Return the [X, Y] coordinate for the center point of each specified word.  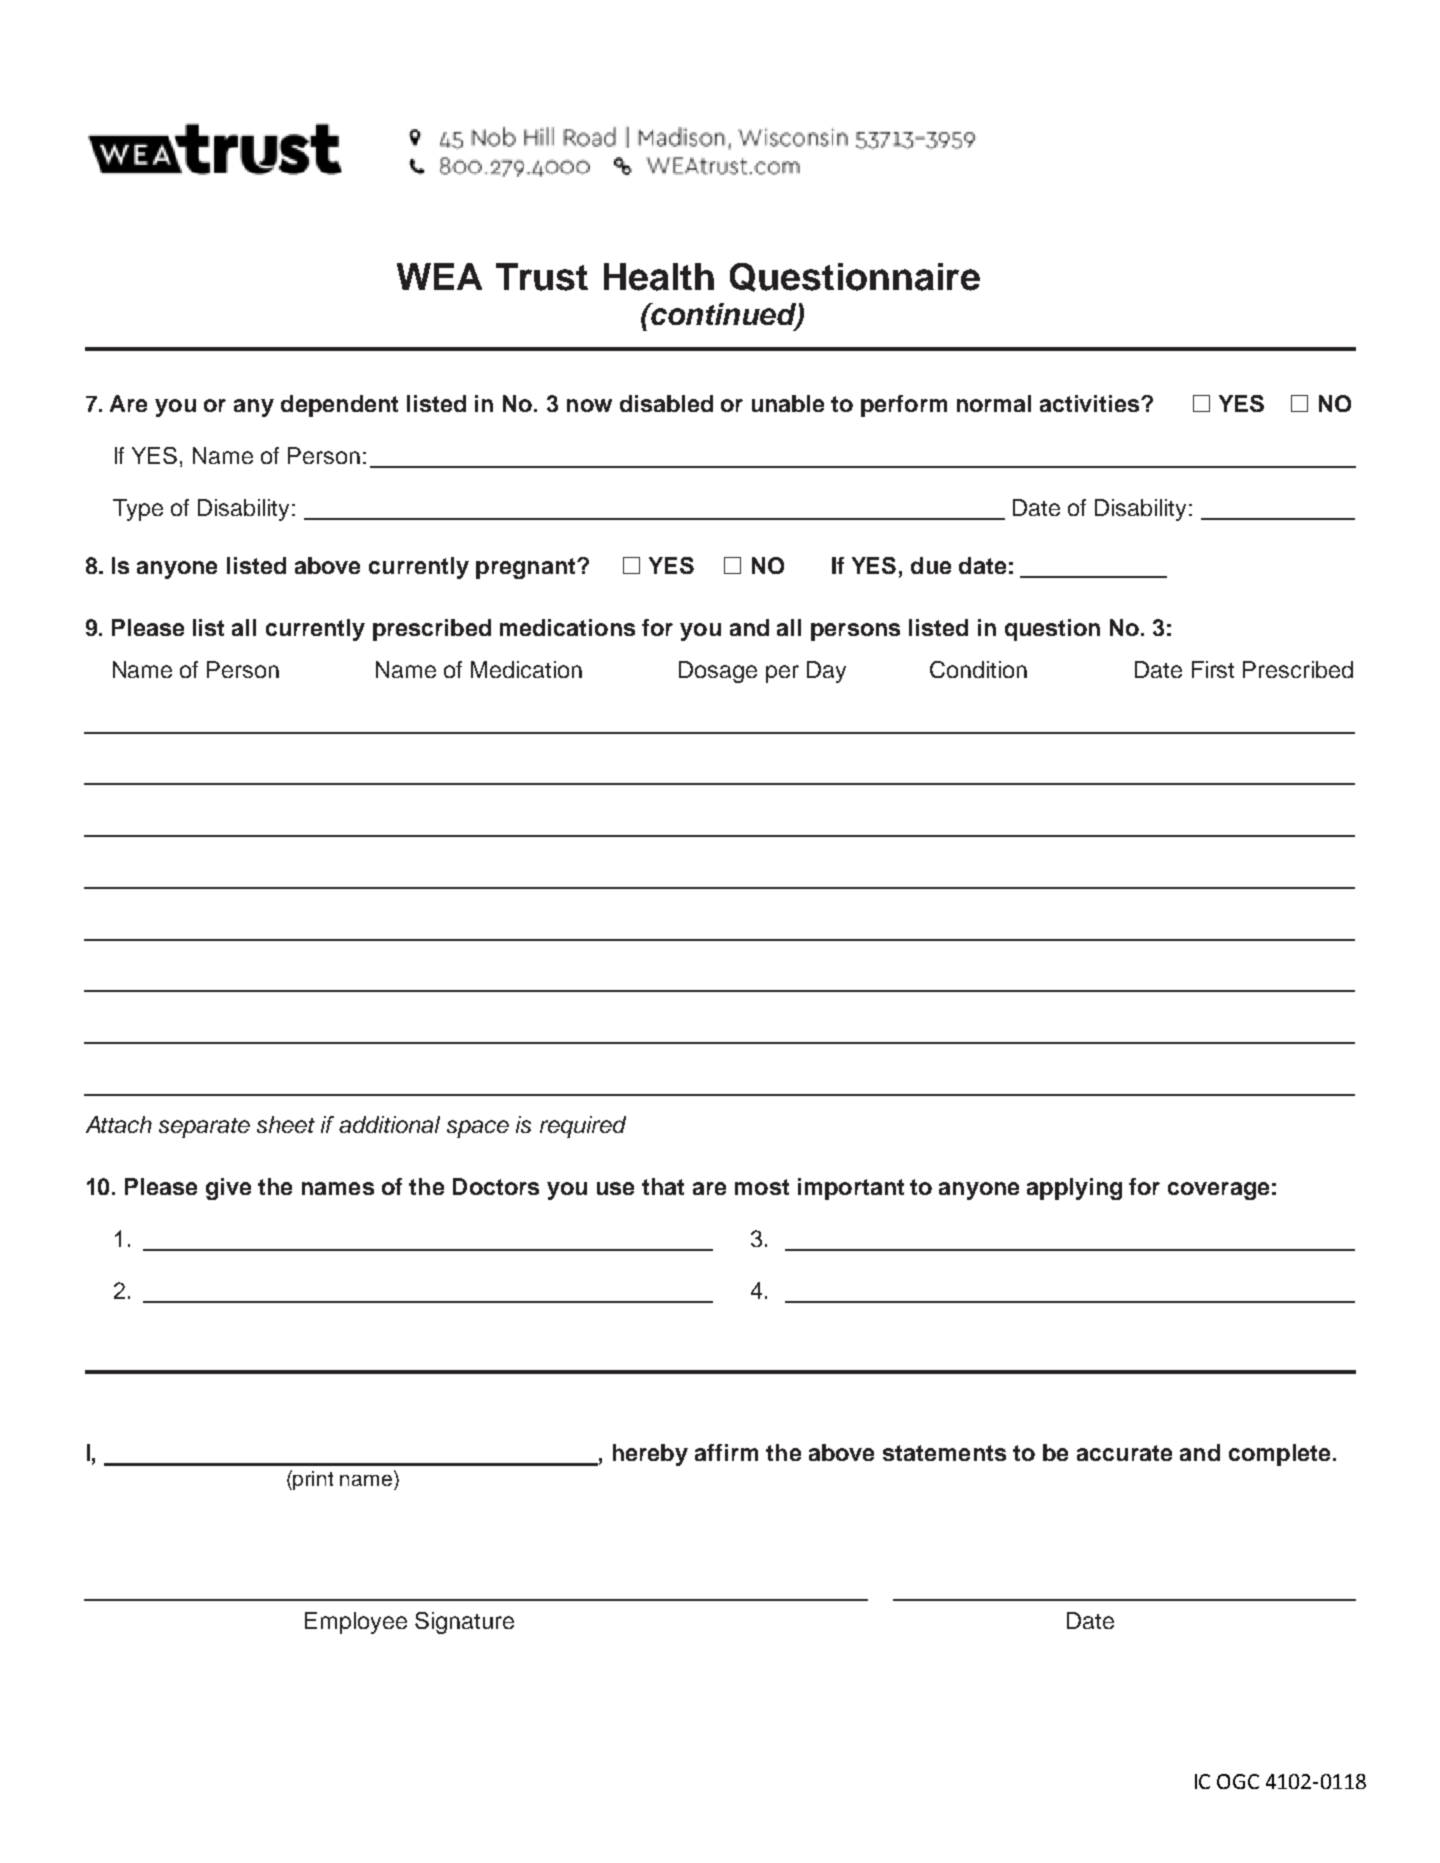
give [228, 1189]
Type [138, 510]
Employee [356, 1623]
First [1213, 669]
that [663, 1186]
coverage [1218, 1191]
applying [1074, 1189]
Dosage [718, 672]
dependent [339, 406]
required [583, 1127]
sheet [286, 1124]
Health [659, 277]
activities [1091, 403]
